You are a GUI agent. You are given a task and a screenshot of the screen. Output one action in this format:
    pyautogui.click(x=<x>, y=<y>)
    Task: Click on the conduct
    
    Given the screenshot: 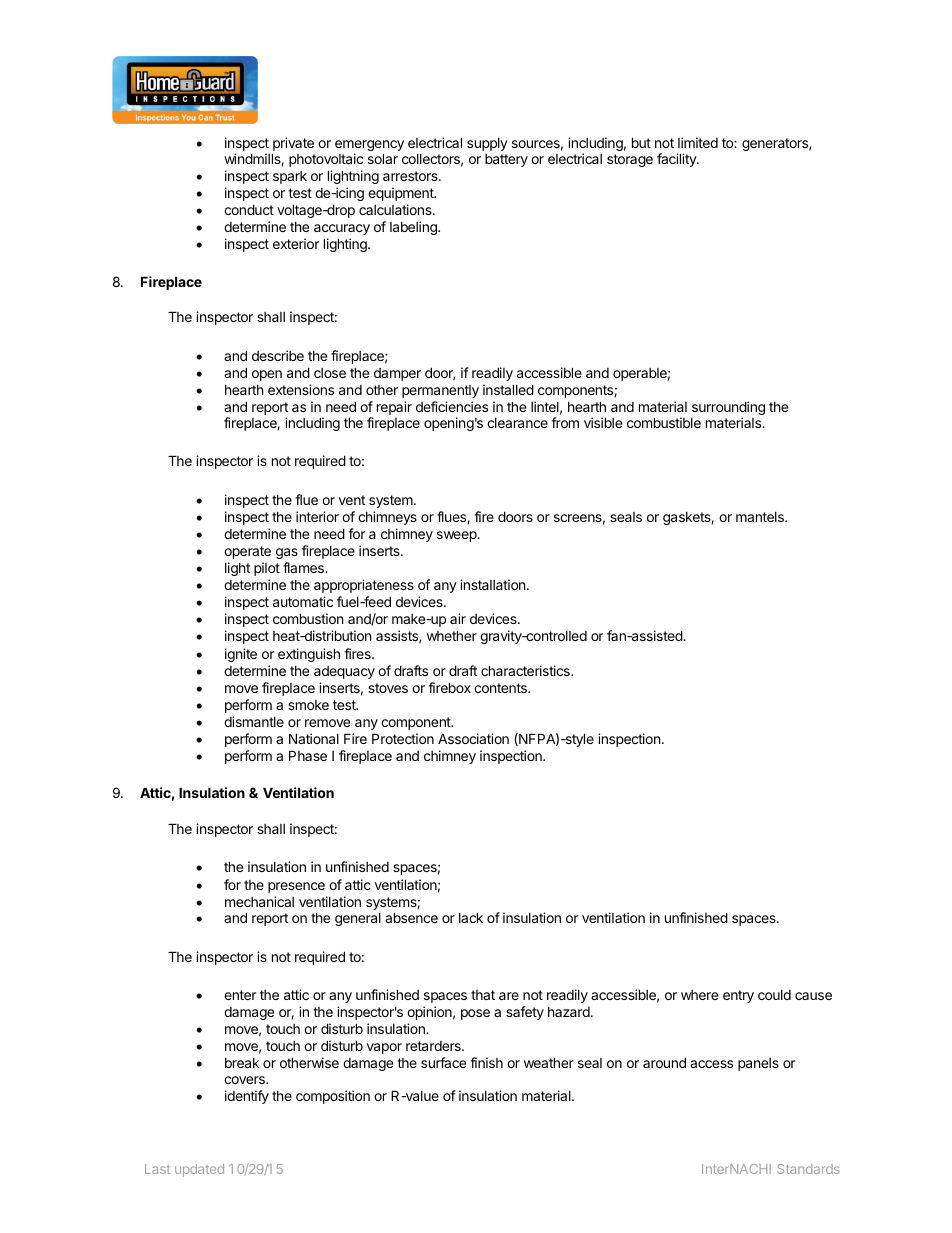 What is the action you would take?
    pyautogui.click(x=249, y=209)
